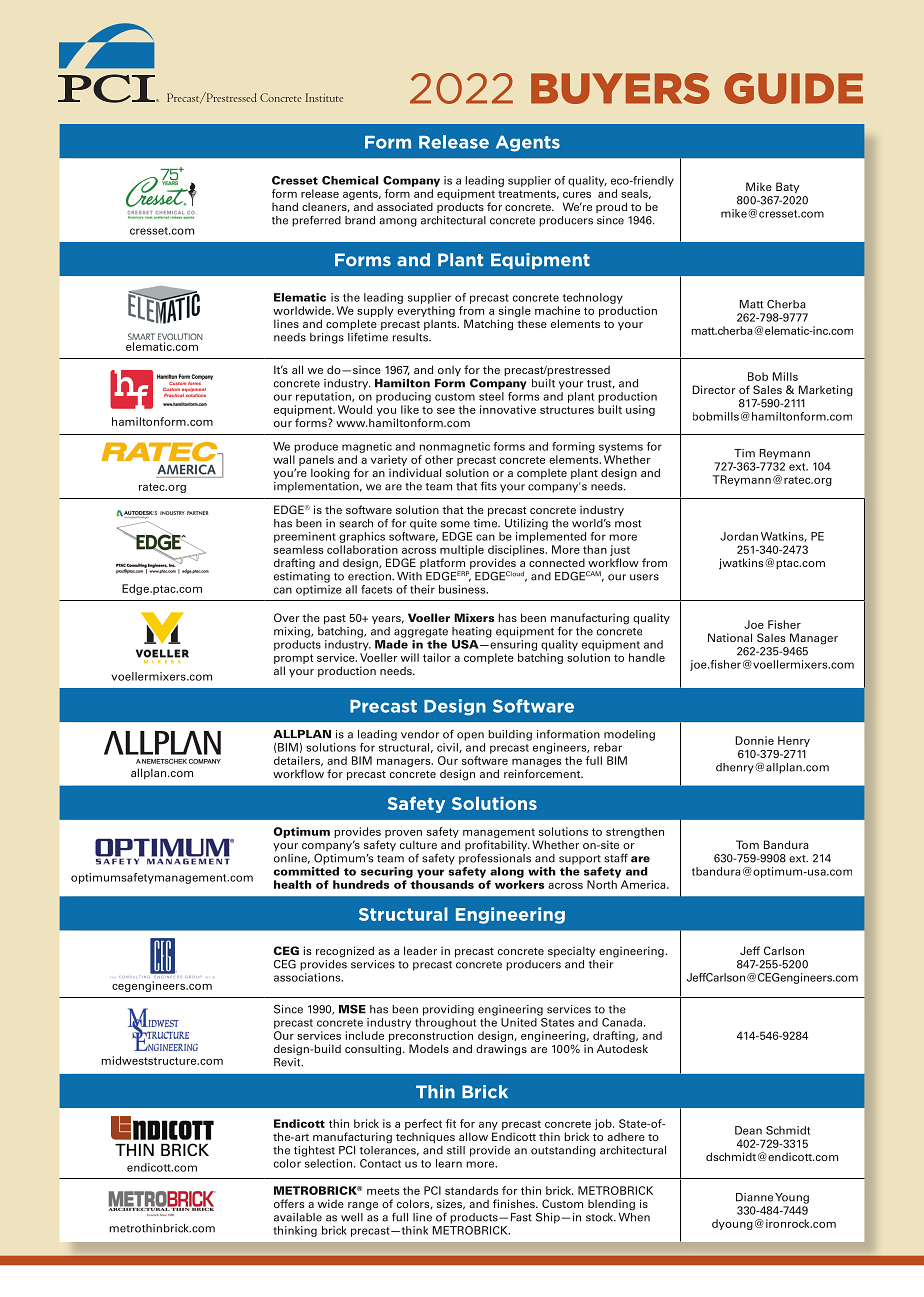  Describe the element at coordinates (793, 88) in the image. I see `GUIDE` at that location.
